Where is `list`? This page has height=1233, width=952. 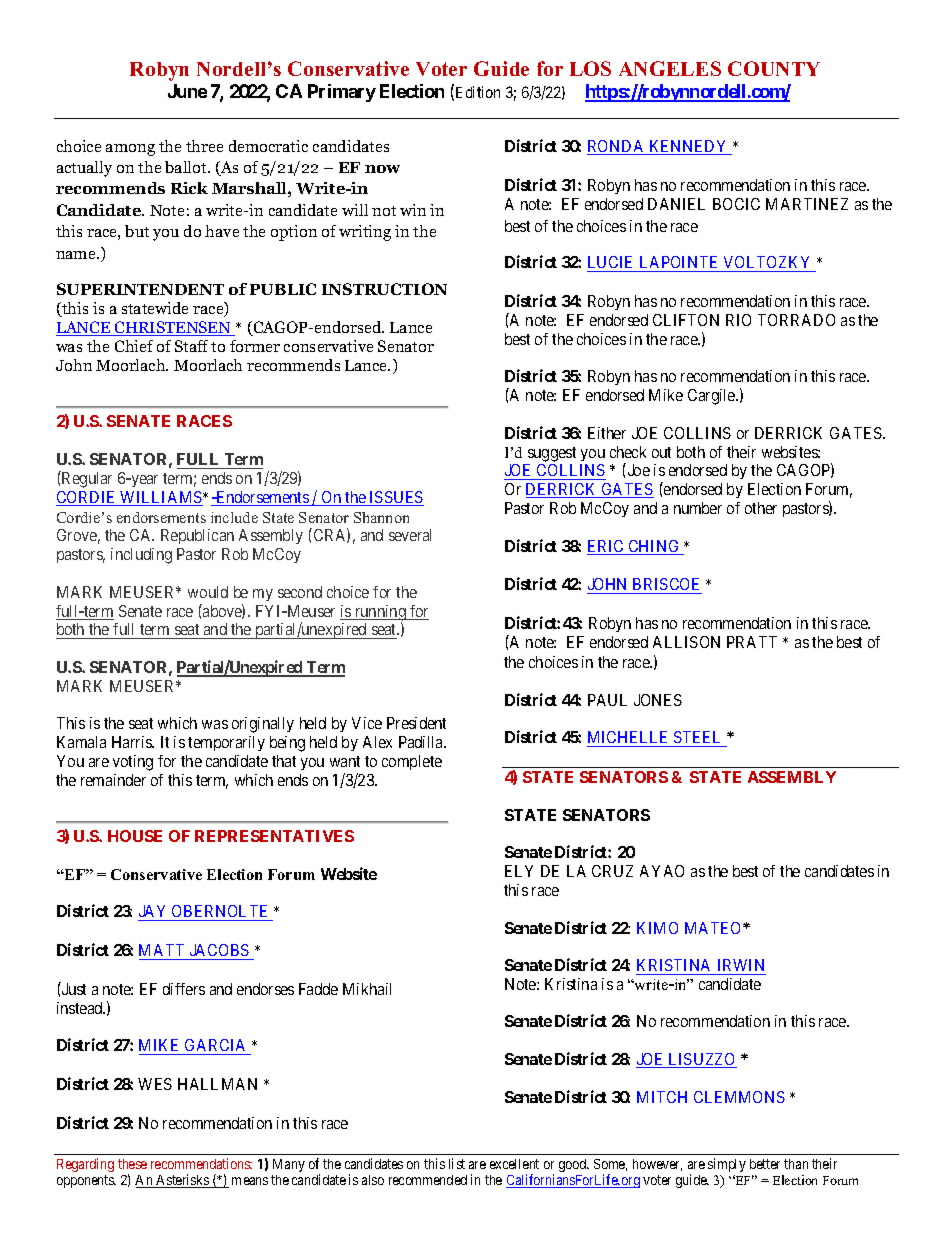
list is located at coordinates (457, 1163).
